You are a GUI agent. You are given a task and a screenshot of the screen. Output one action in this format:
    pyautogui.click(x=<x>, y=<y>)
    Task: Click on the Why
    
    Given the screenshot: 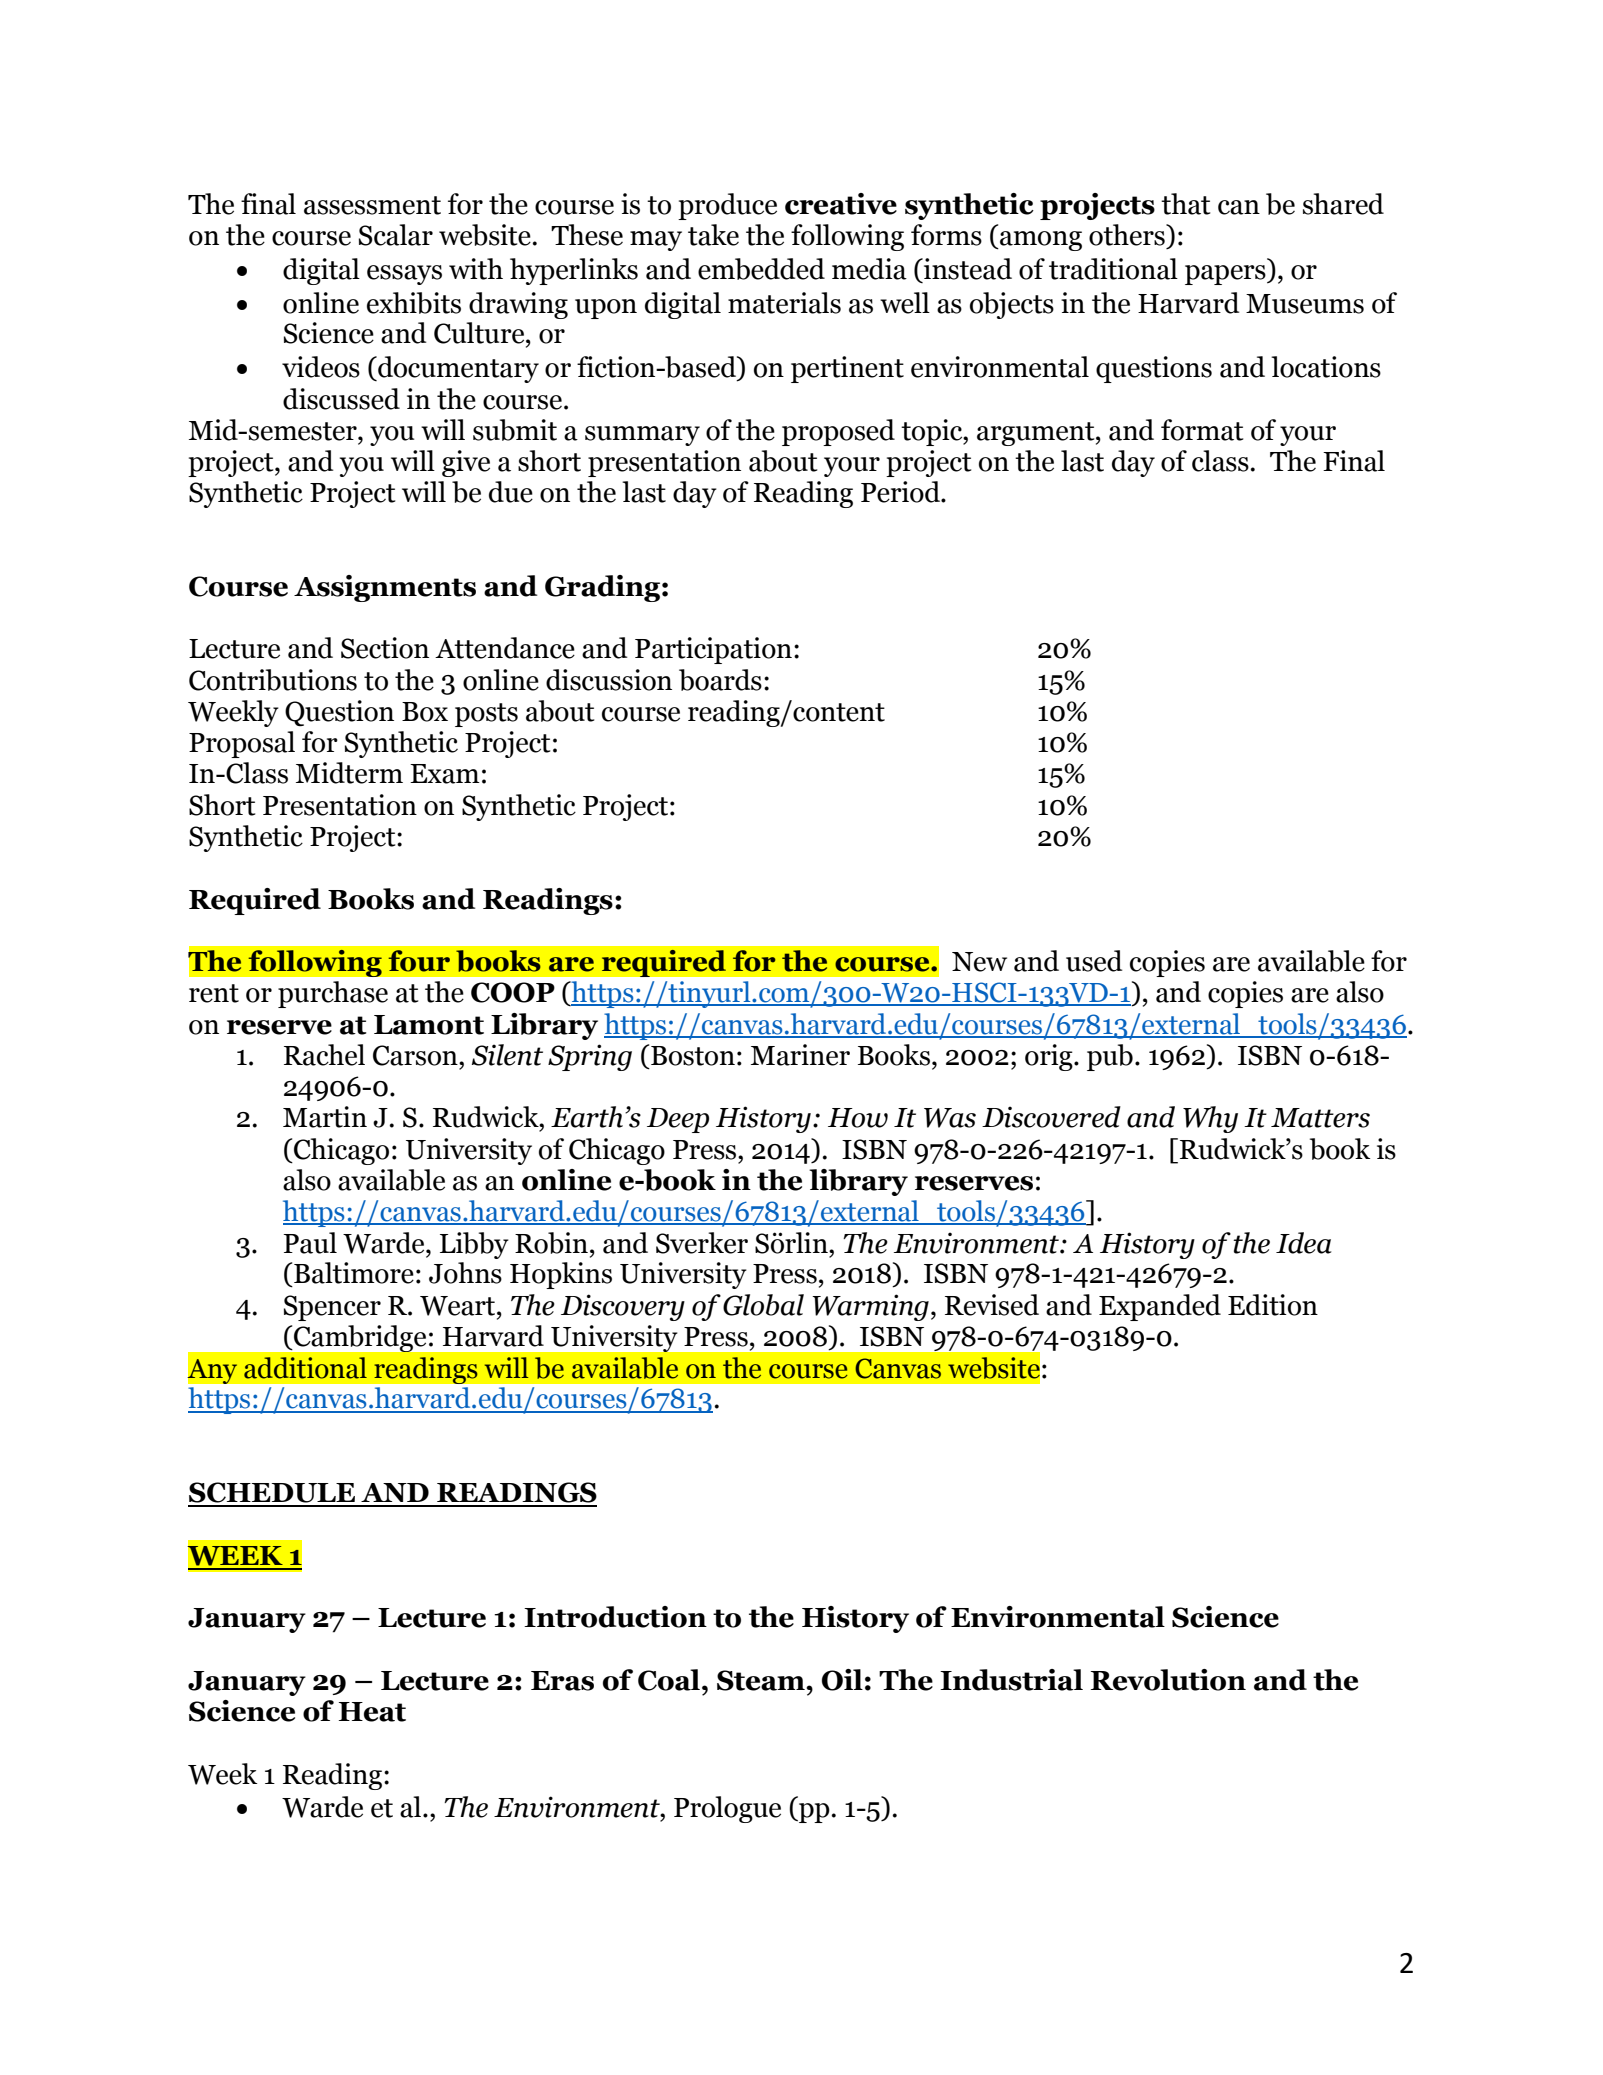 What is the action you would take?
    pyautogui.click(x=1210, y=1119)
